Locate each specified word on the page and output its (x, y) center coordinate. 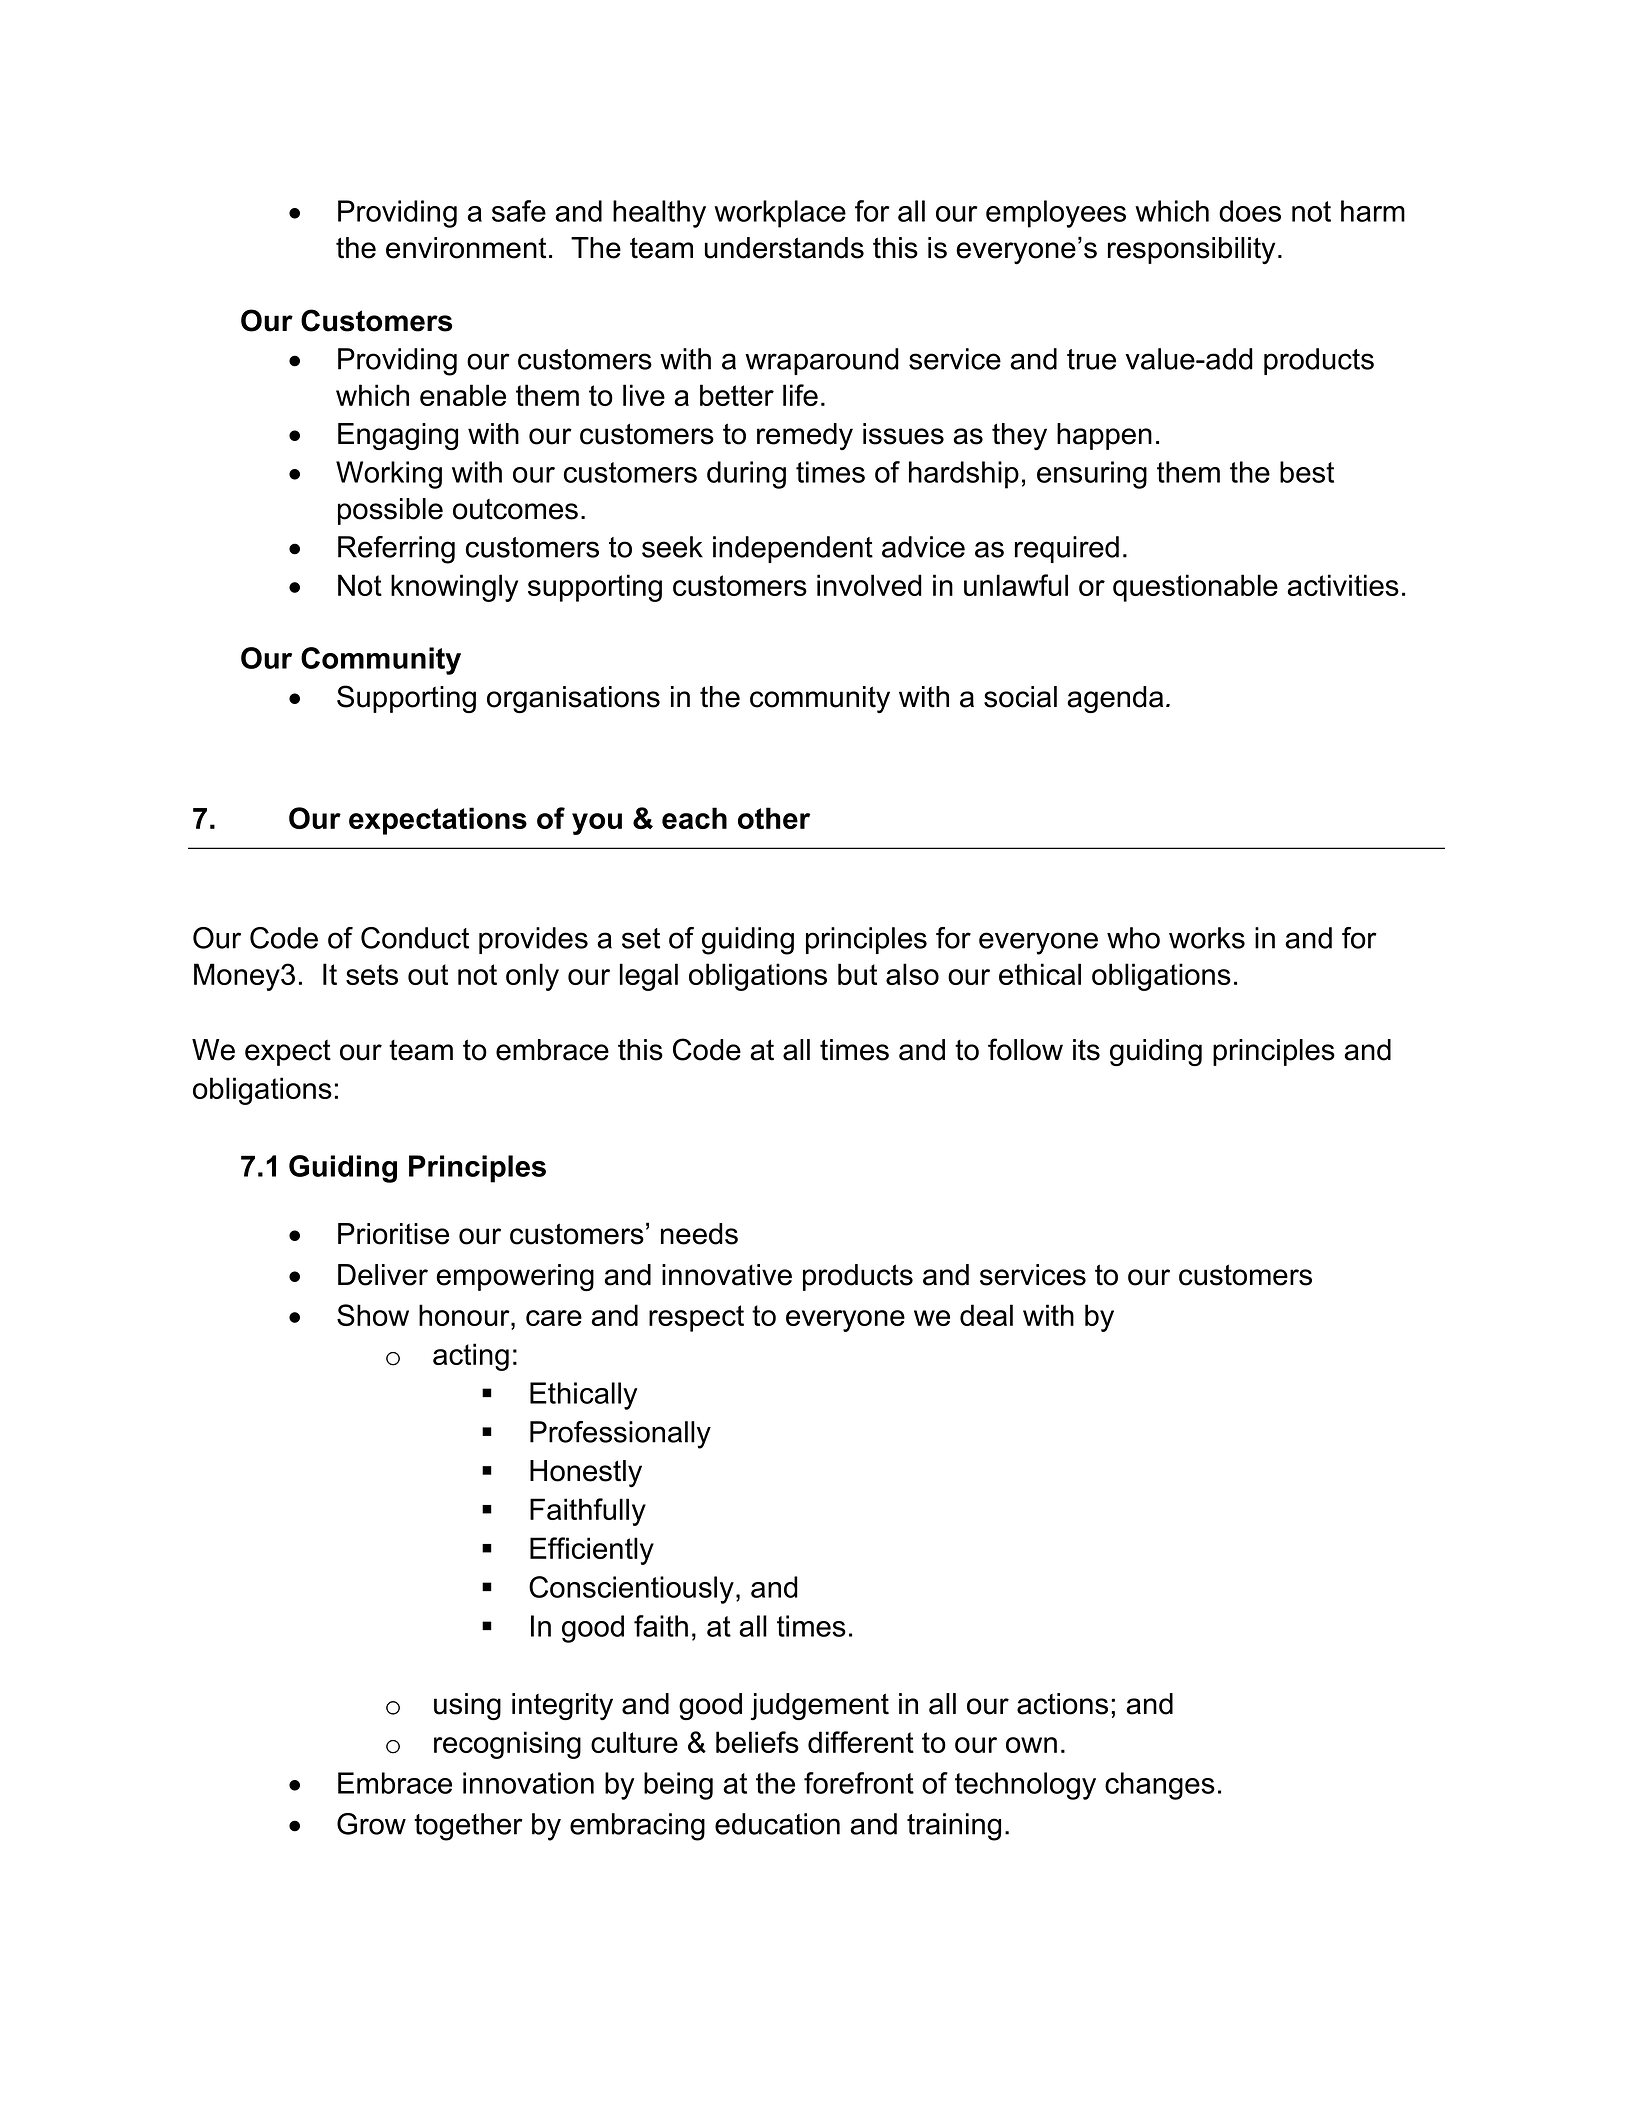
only (532, 977)
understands (784, 248)
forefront (859, 1783)
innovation (528, 1783)
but (857, 974)
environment (466, 248)
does (1250, 211)
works (1207, 938)
